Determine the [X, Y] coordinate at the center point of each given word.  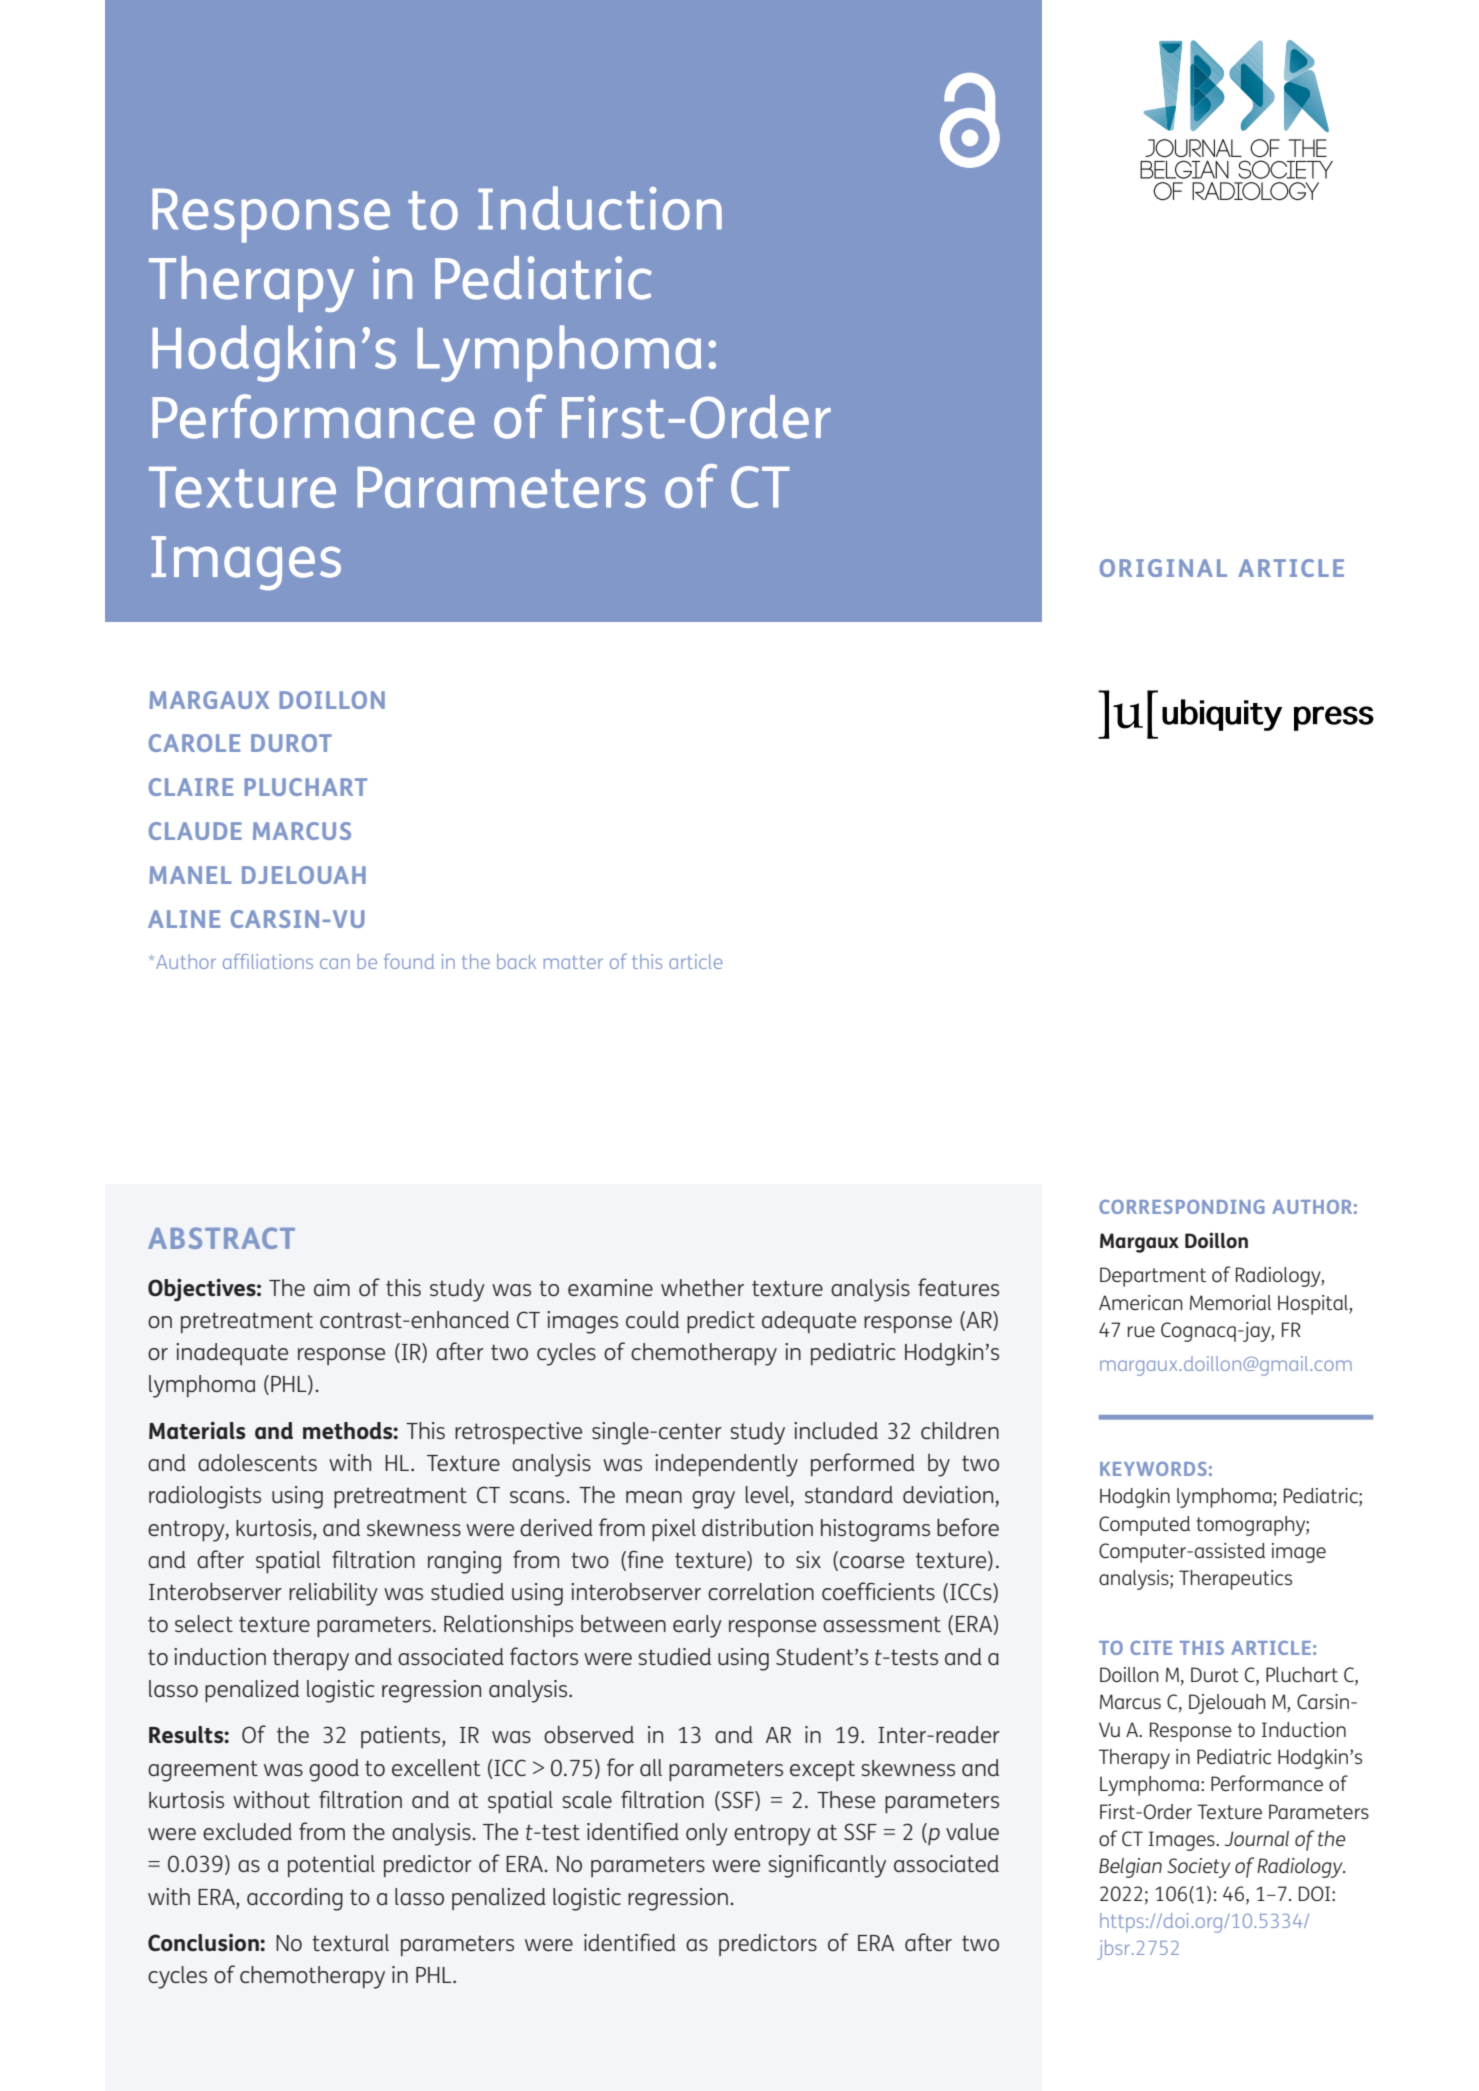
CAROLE [194, 743]
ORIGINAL [1163, 568]
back [516, 961]
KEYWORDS [1153, 1469]
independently [726, 1465]
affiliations [268, 961]
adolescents [257, 1462]
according [295, 1899]
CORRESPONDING [1182, 1207]
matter [573, 962]
